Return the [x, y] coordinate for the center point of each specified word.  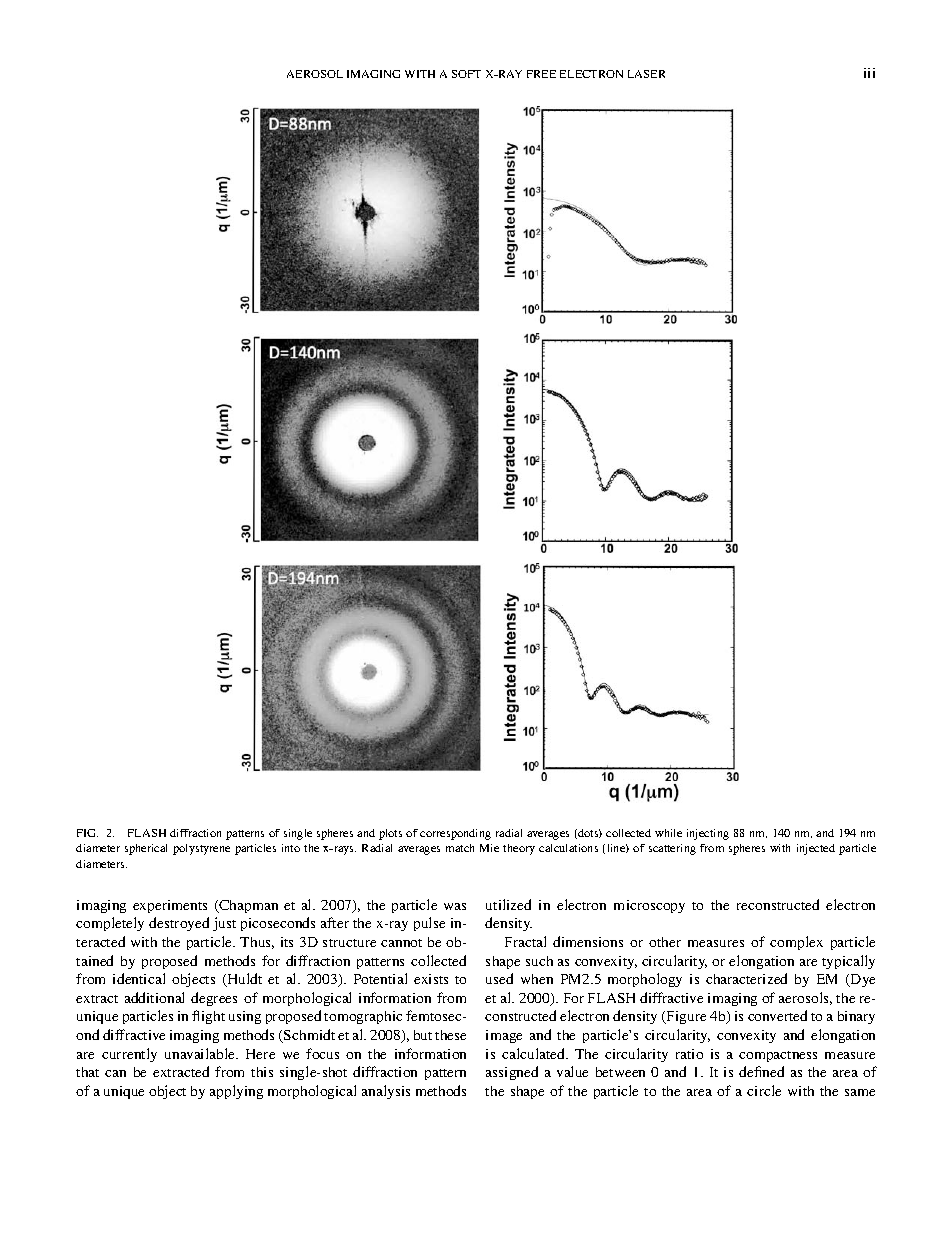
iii [869, 73]
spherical [146, 849]
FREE [541, 74]
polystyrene [201, 849]
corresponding [455, 834]
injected [816, 849]
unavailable [201, 1053]
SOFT [466, 74]
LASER [646, 74]
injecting [708, 834]
